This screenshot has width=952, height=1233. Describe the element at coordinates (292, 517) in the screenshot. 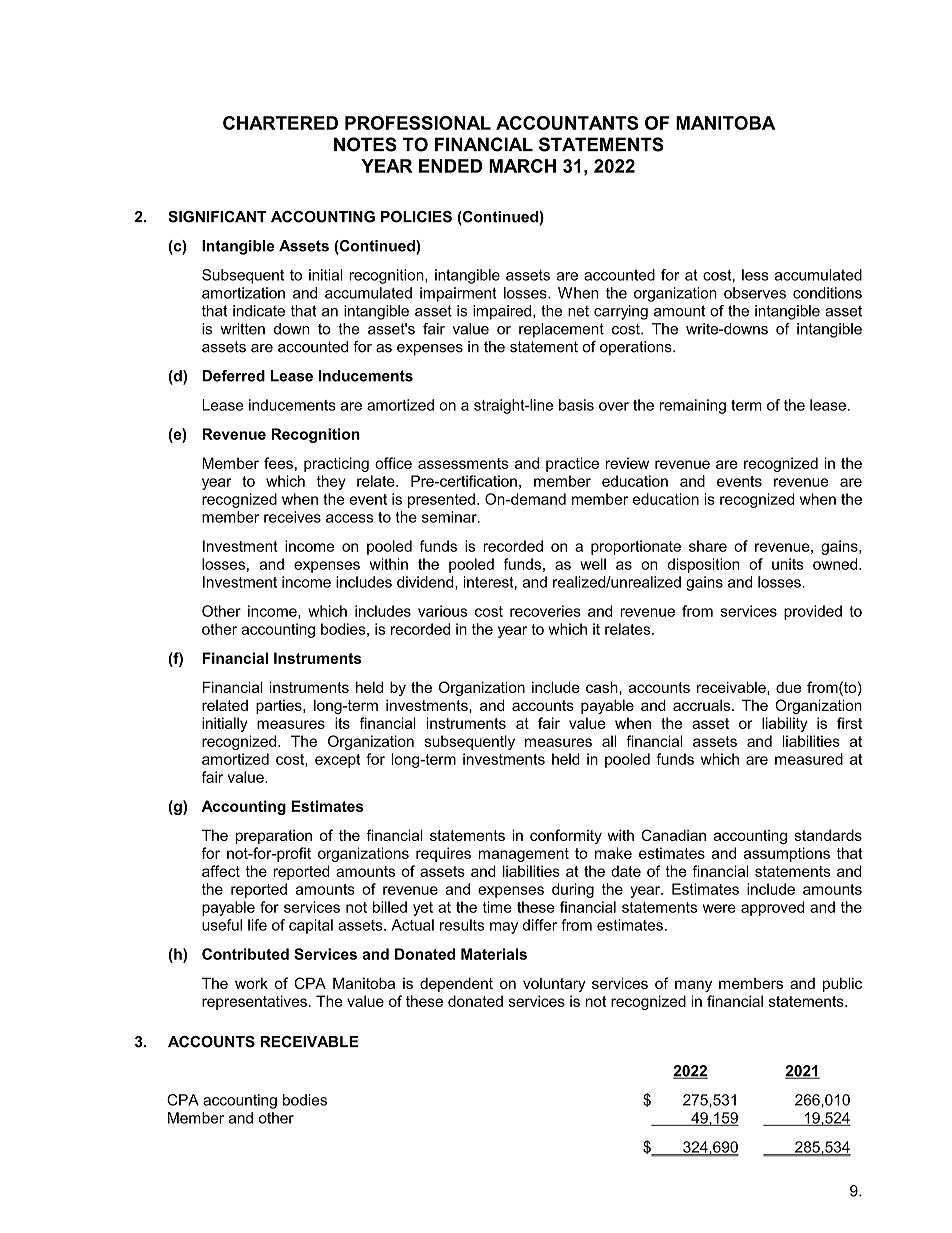

I see `receives` at that location.
